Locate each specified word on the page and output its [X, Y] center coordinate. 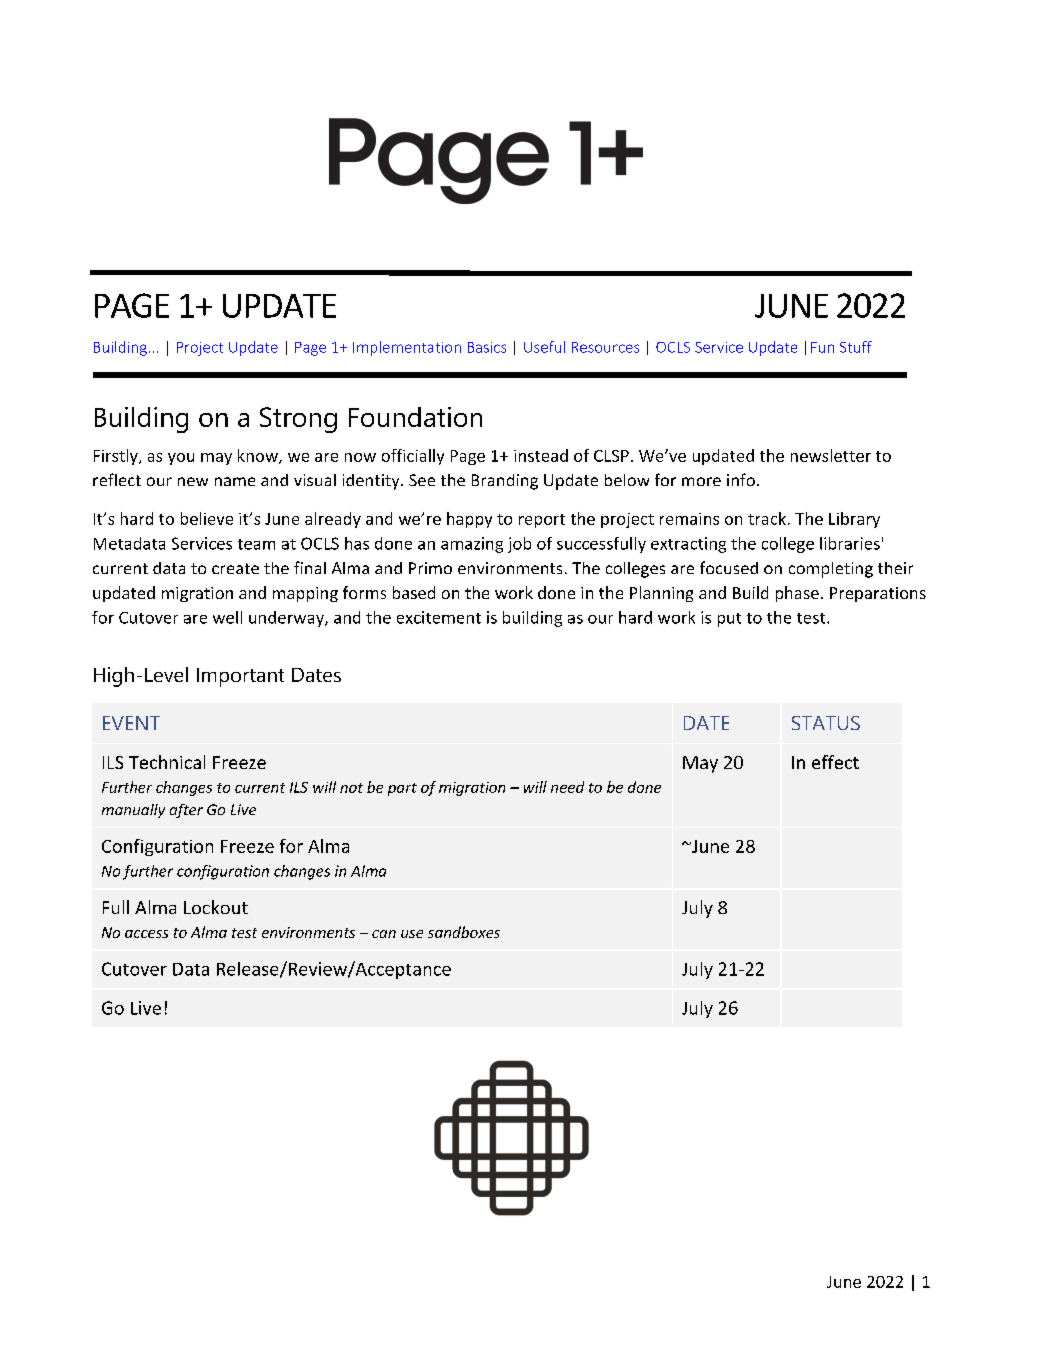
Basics [487, 347]
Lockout [216, 907]
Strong [298, 420]
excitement [439, 617]
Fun [822, 347]
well [227, 617]
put [729, 620]
